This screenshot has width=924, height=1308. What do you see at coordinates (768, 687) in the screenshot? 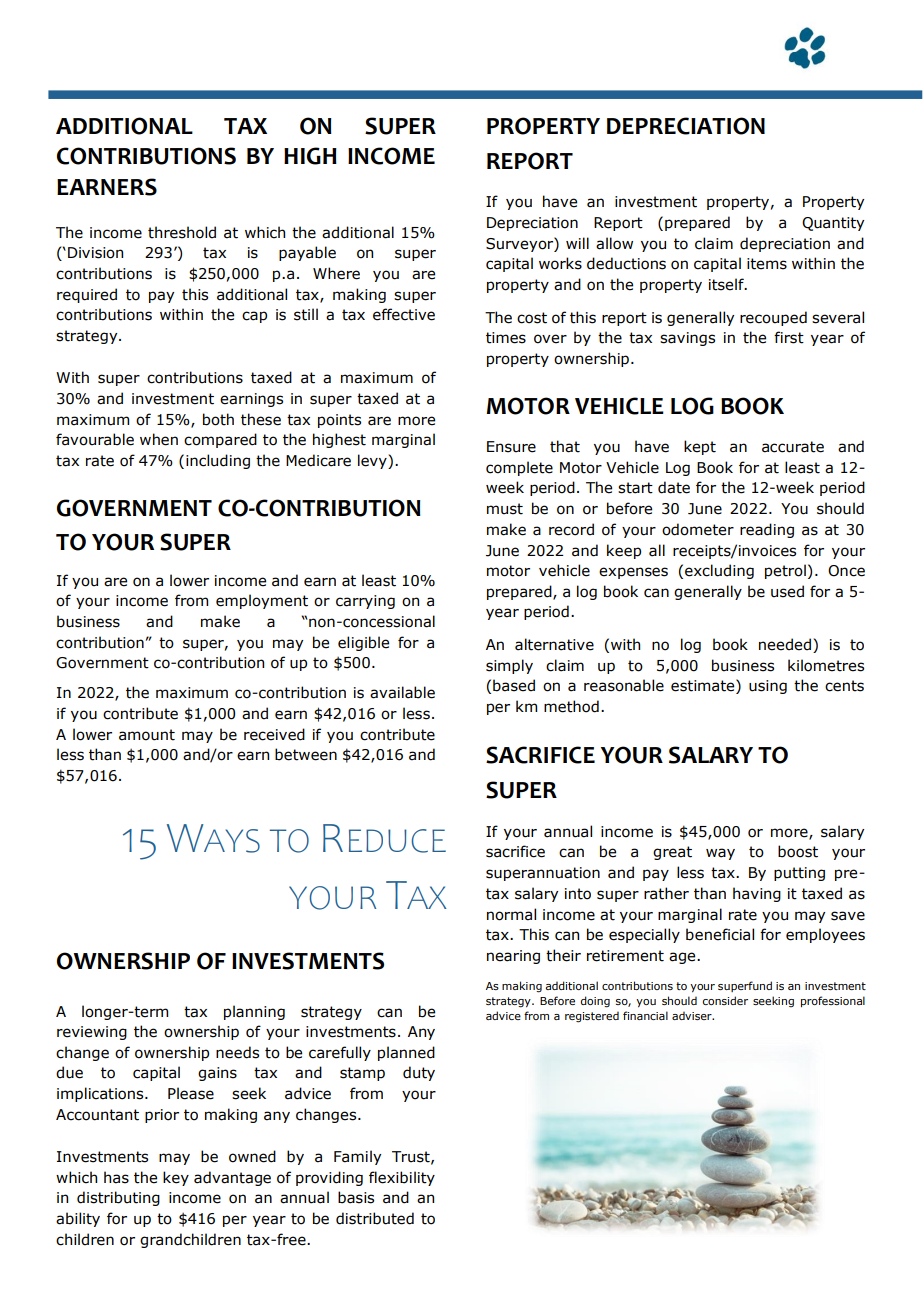
I see `using` at bounding box center [768, 687].
